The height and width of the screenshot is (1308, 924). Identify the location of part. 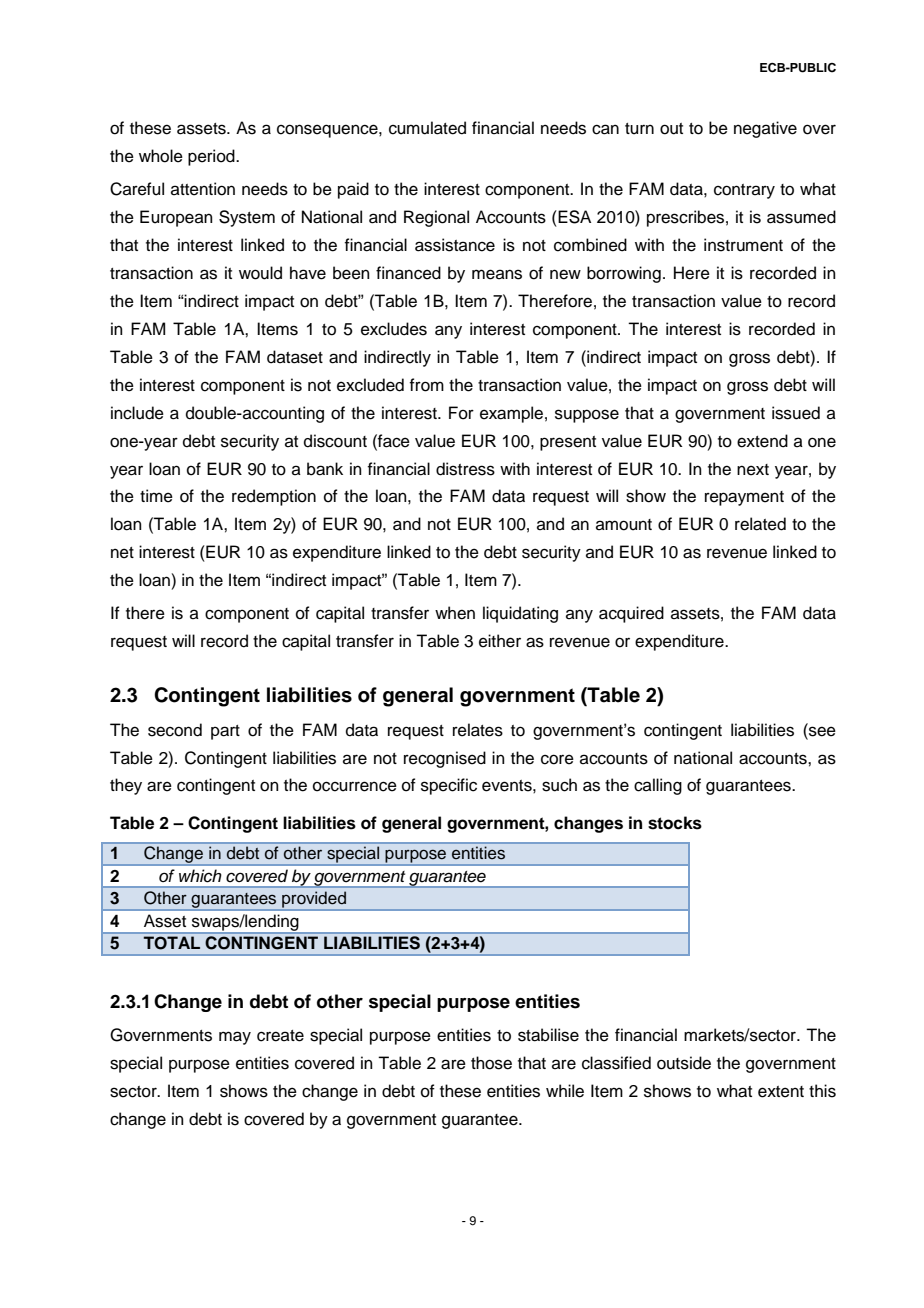
(225, 732).
